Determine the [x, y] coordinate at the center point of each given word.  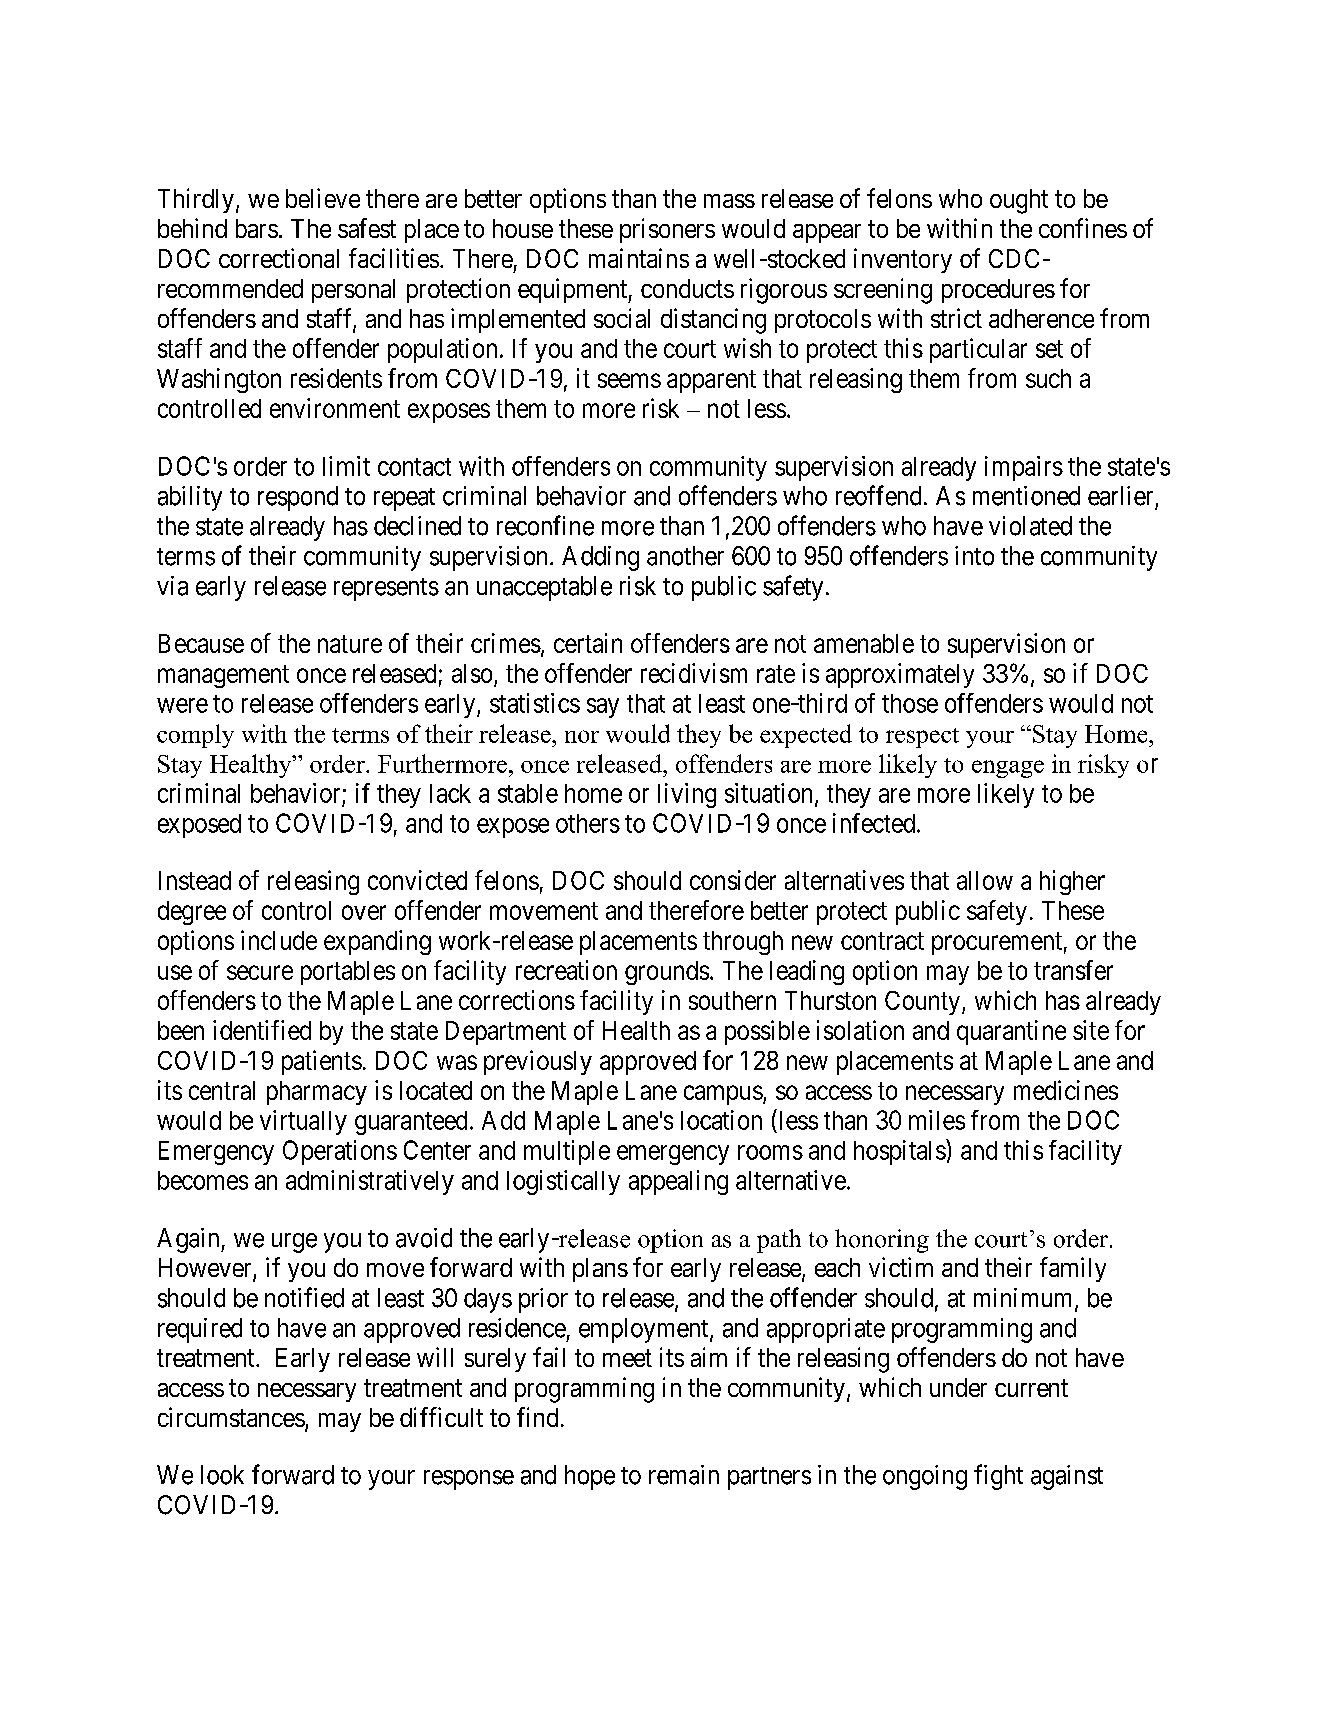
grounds [667, 973]
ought [1019, 201]
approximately [900, 675]
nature [350, 644]
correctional [279, 258]
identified [262, 1030]
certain [588, 643]
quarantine [1011, 1032]
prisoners [667, 230]
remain [684, 1475]
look [222, 1475]
